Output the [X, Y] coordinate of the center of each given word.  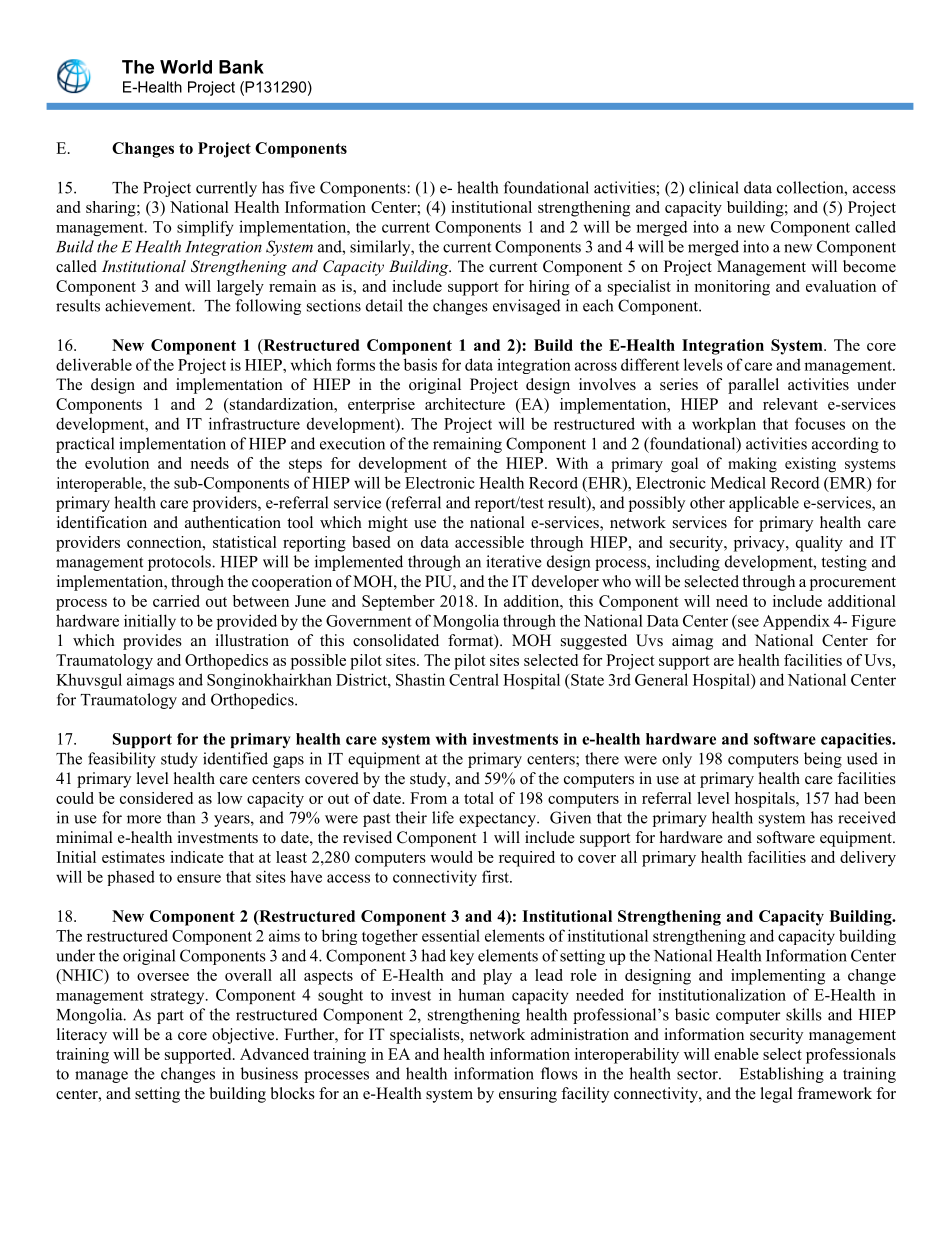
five [302, 187]
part [170, 1017]
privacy [760, 544]
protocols [180, 563]
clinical [714, 187]
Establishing [782, 1075]
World [186, 67]
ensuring [528, 1095]
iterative [514, 561]
